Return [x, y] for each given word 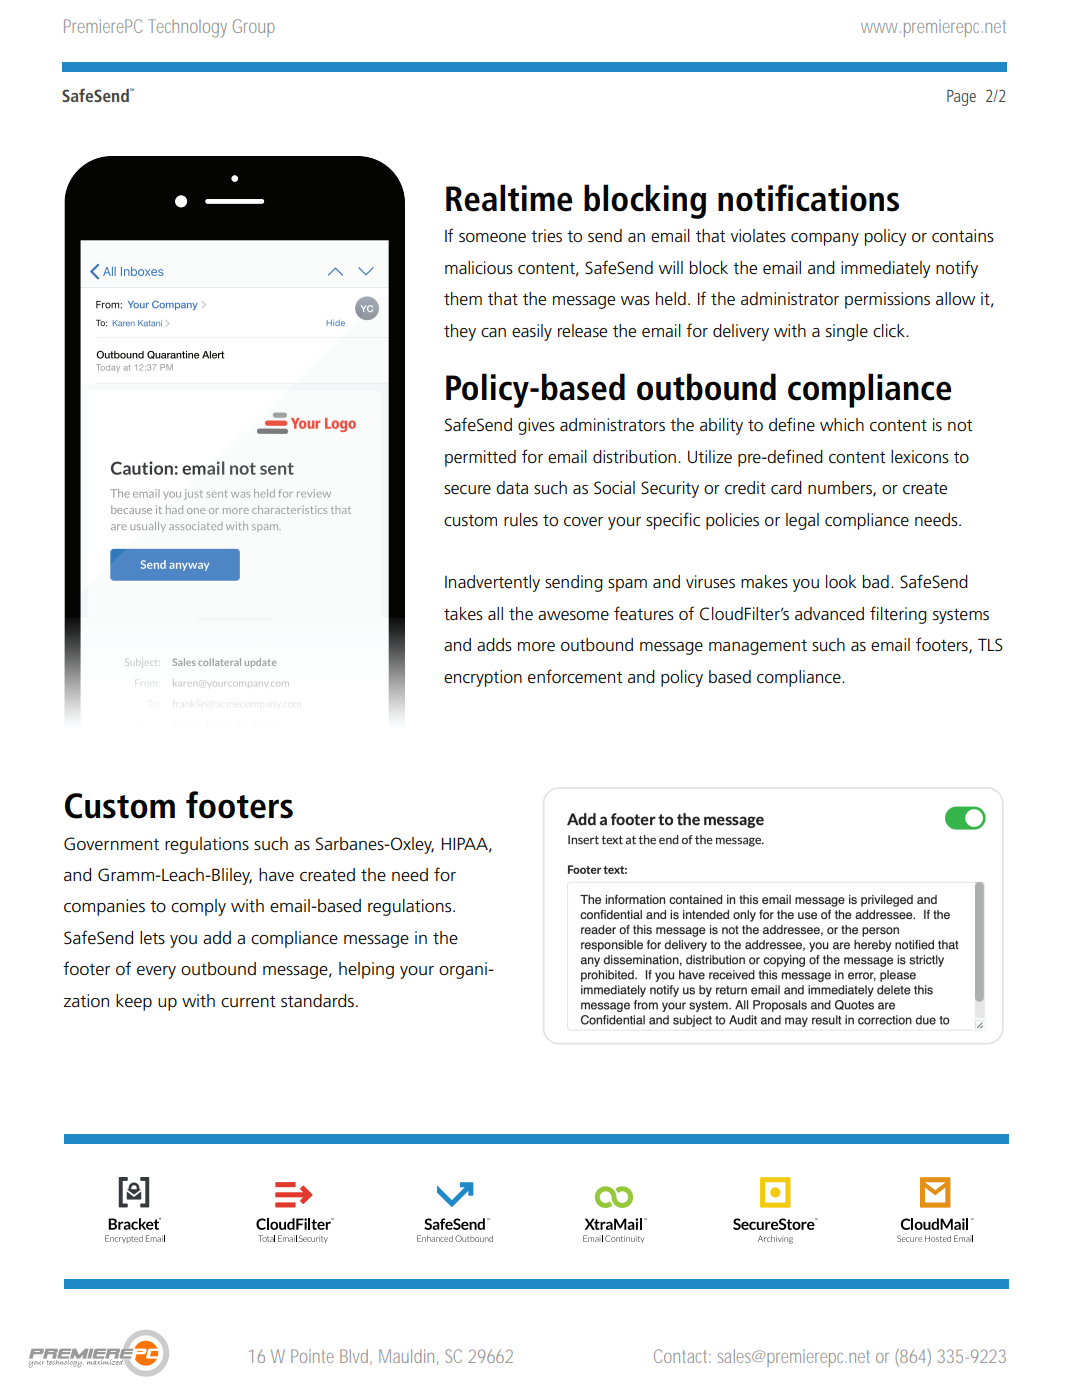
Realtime [509, 198]
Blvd [354, 1356]
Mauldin [406, 1356]
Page [961, 98]
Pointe [312, 1356]
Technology [188, 28]
